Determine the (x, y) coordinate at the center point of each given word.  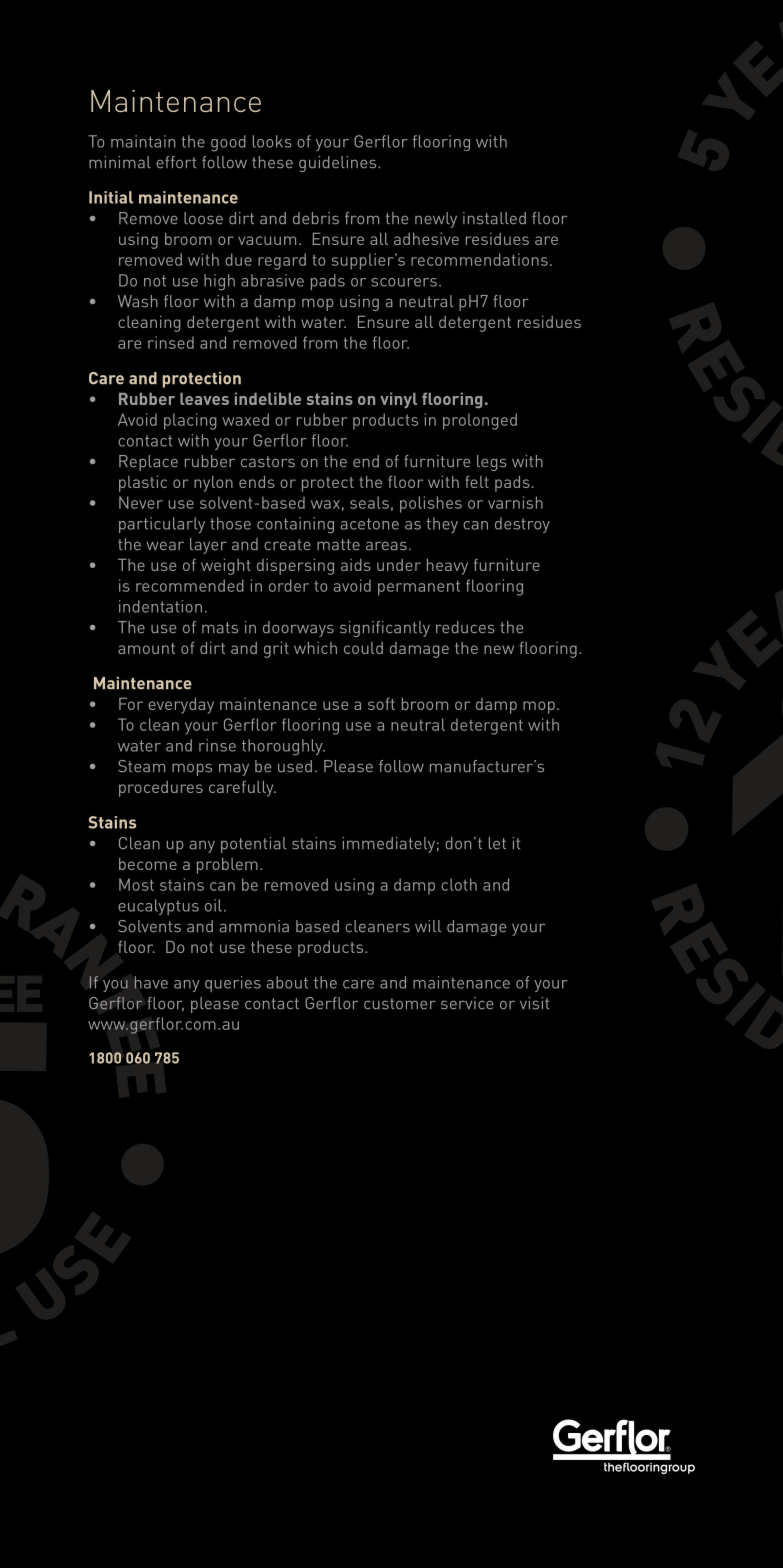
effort (176, 162)
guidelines (339, 164)
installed (494, 218)
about (287, 982)
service (467, 1003)
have (151, 982)
